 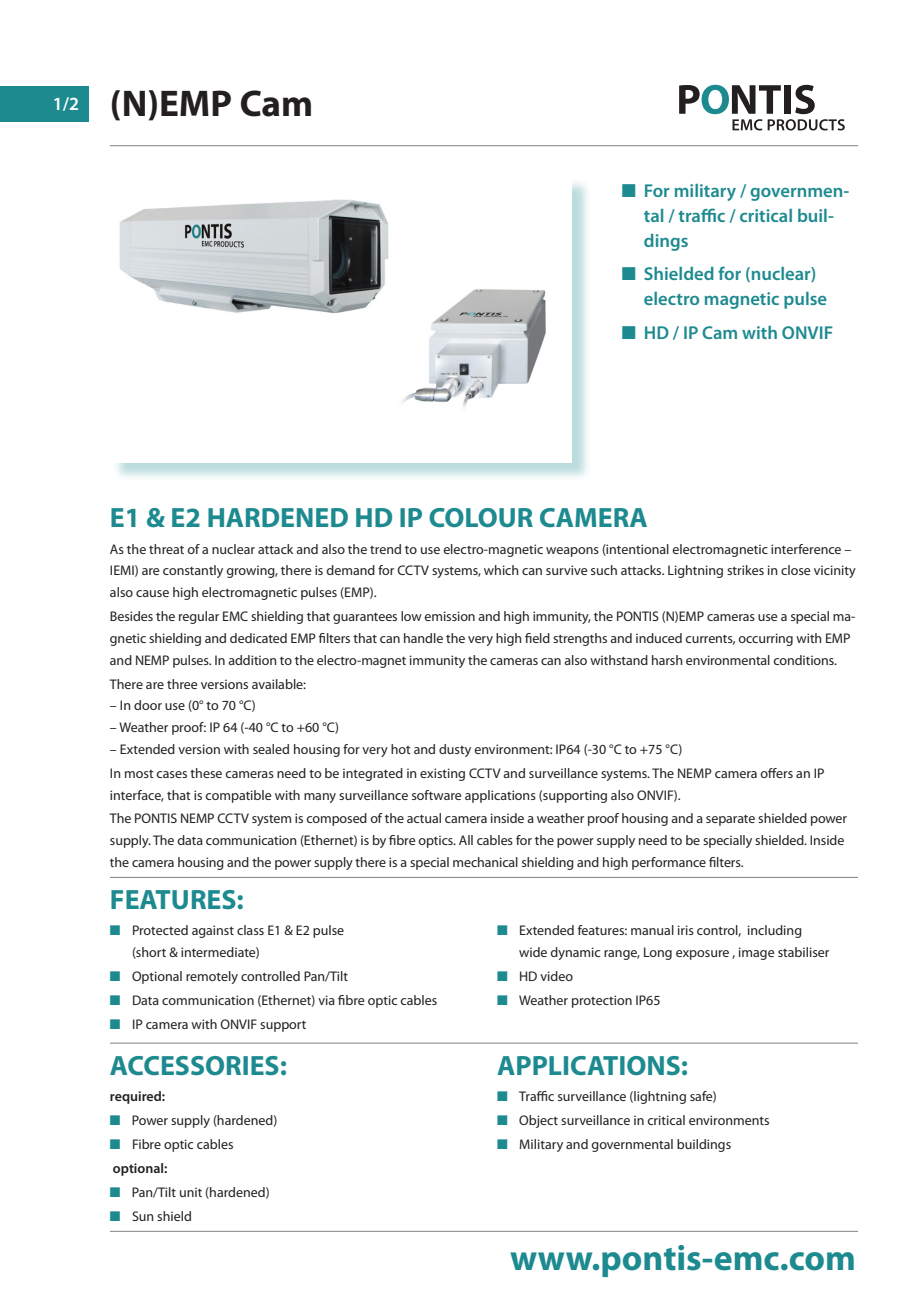 I want to click on mechanical, so click(x=485, y=862).
